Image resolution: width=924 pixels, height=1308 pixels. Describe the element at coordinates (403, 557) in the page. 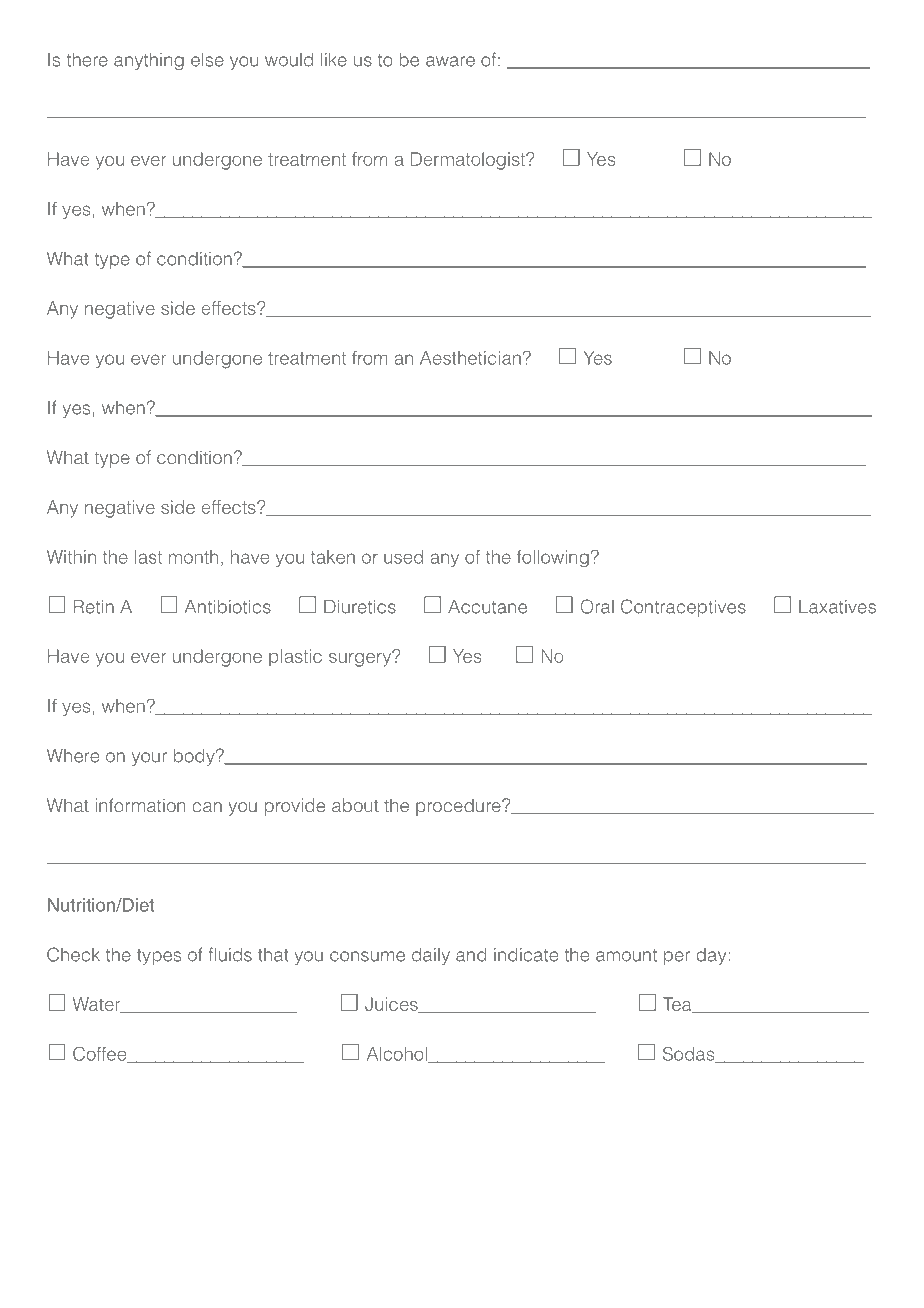

I see `used` at that location.
